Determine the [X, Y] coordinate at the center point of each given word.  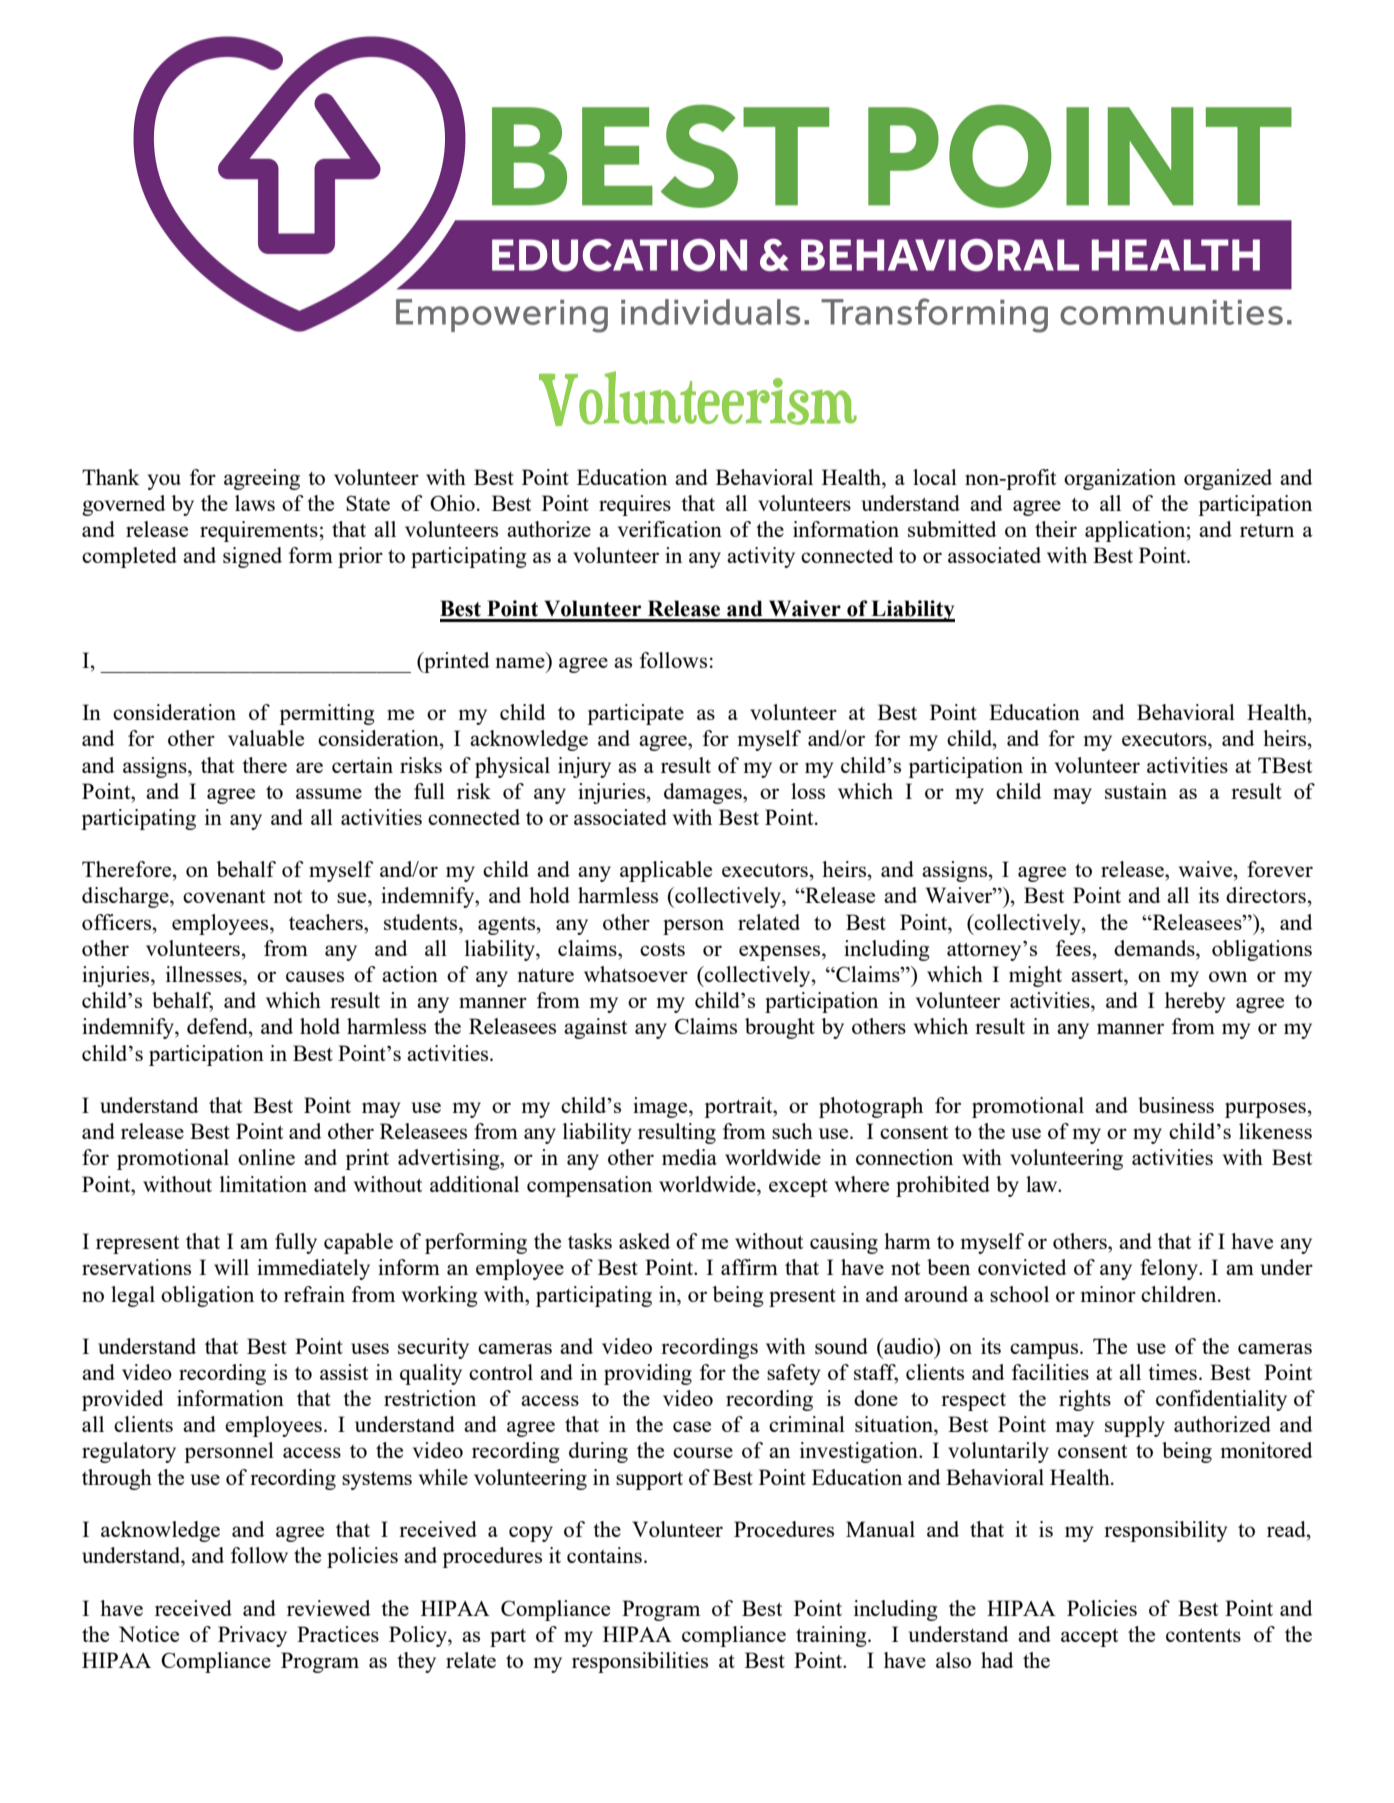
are [309, 767]
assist [344, 1372]
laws [255, 503]
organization [1120, 479]
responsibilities [640, 1662]
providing [648, 1374]
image [661, 1107]
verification [670, 529]
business [1176, 1105]
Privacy [252, 1636]
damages [704, 793]
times [1172, 1372]
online [266, 1157]
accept [1089, 1637]
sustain [1136, 791]
